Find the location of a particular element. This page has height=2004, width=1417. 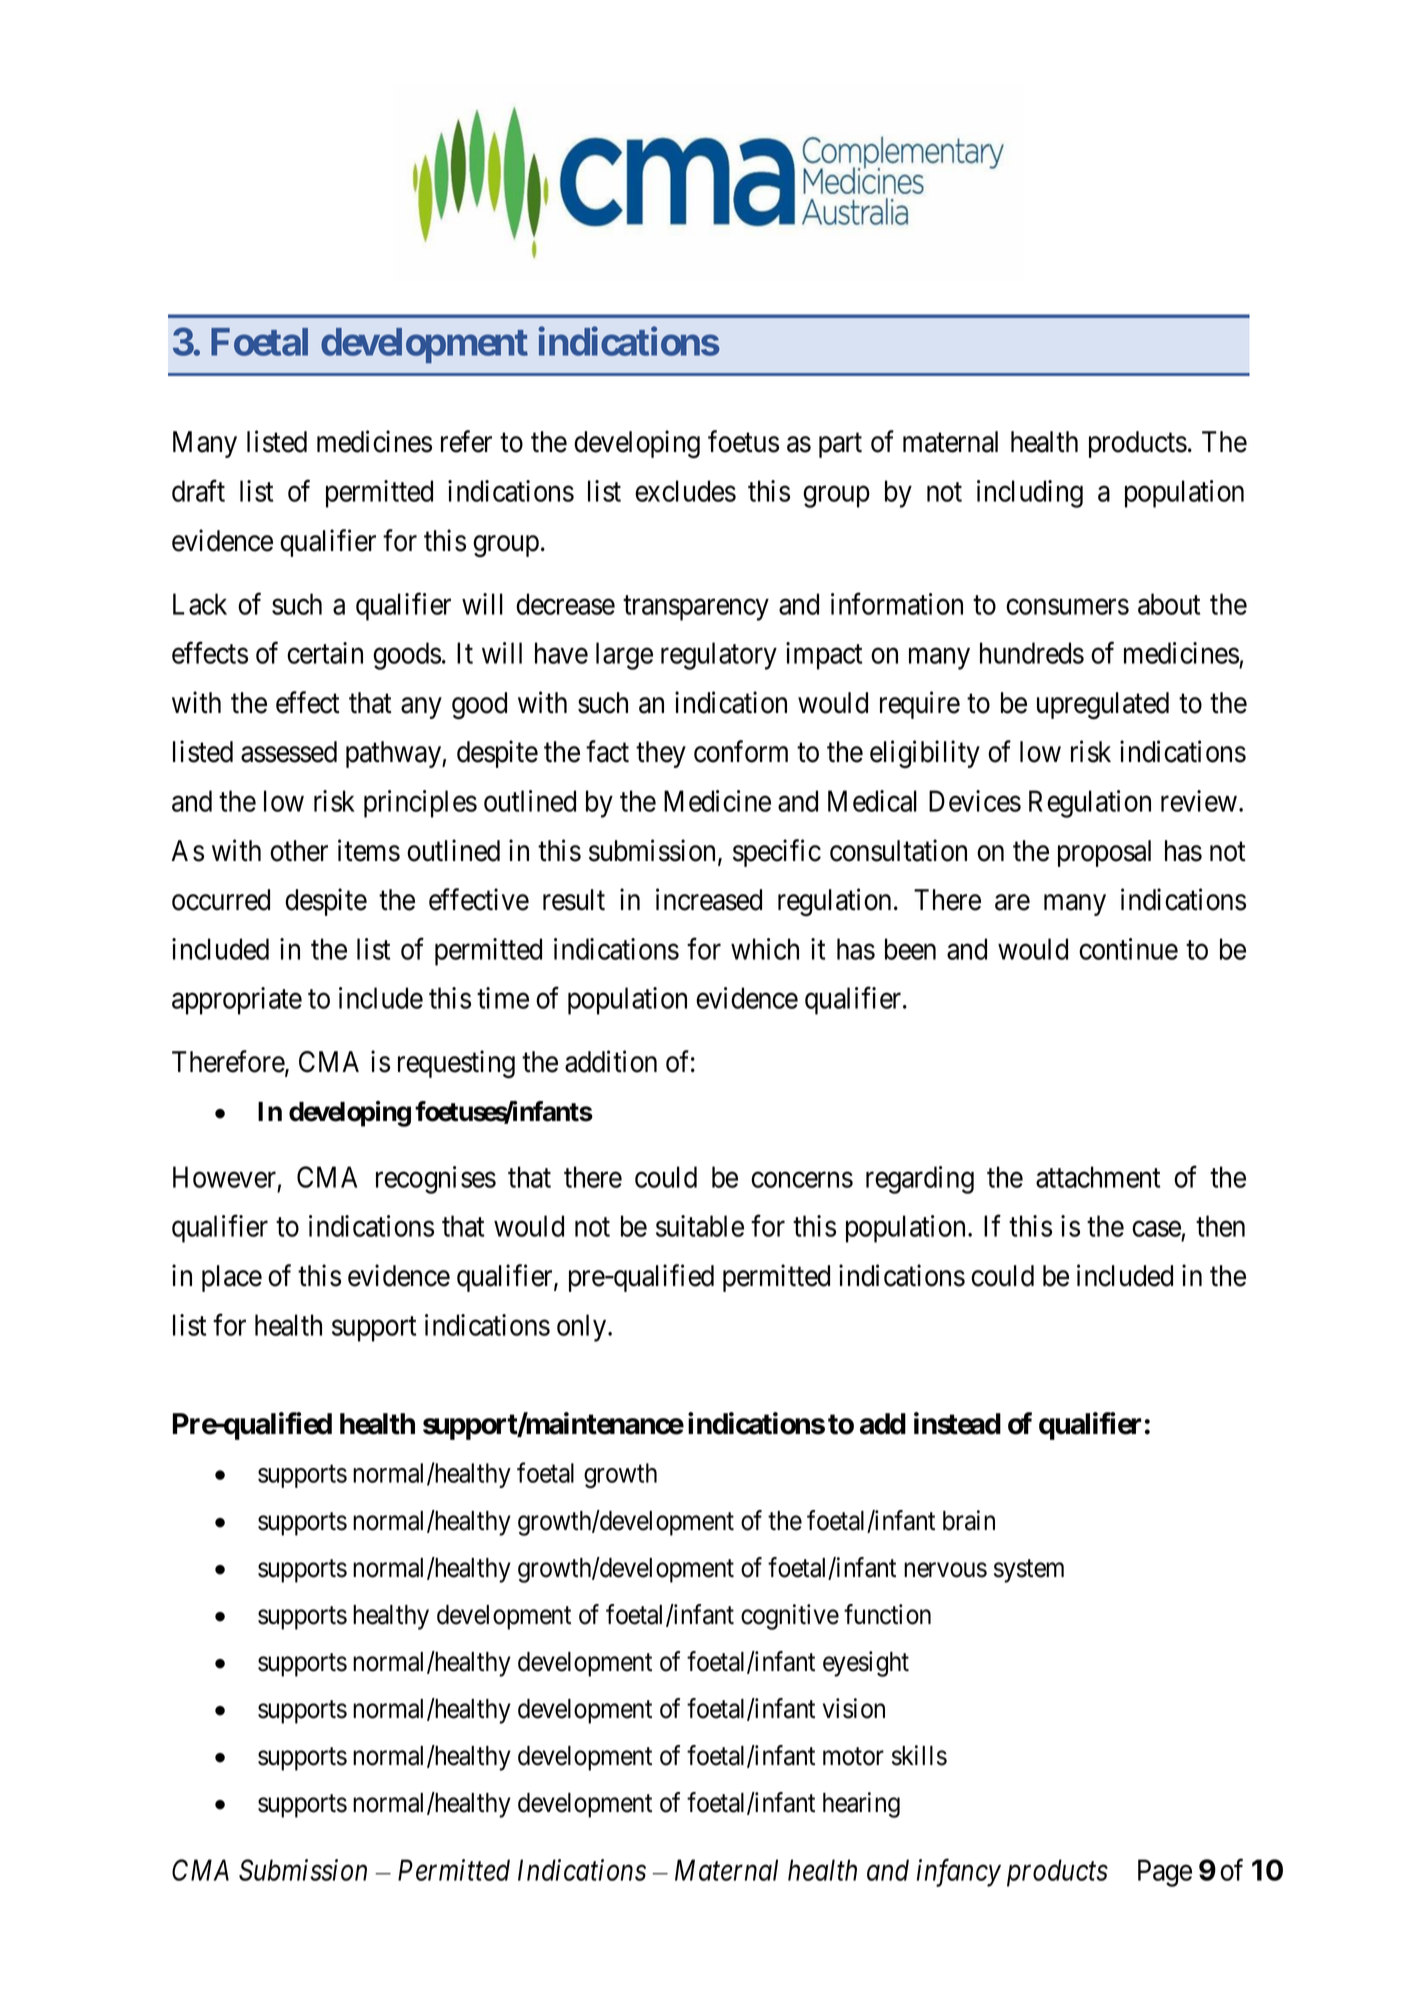

cognitive is located at coordinates (790, 1617).
